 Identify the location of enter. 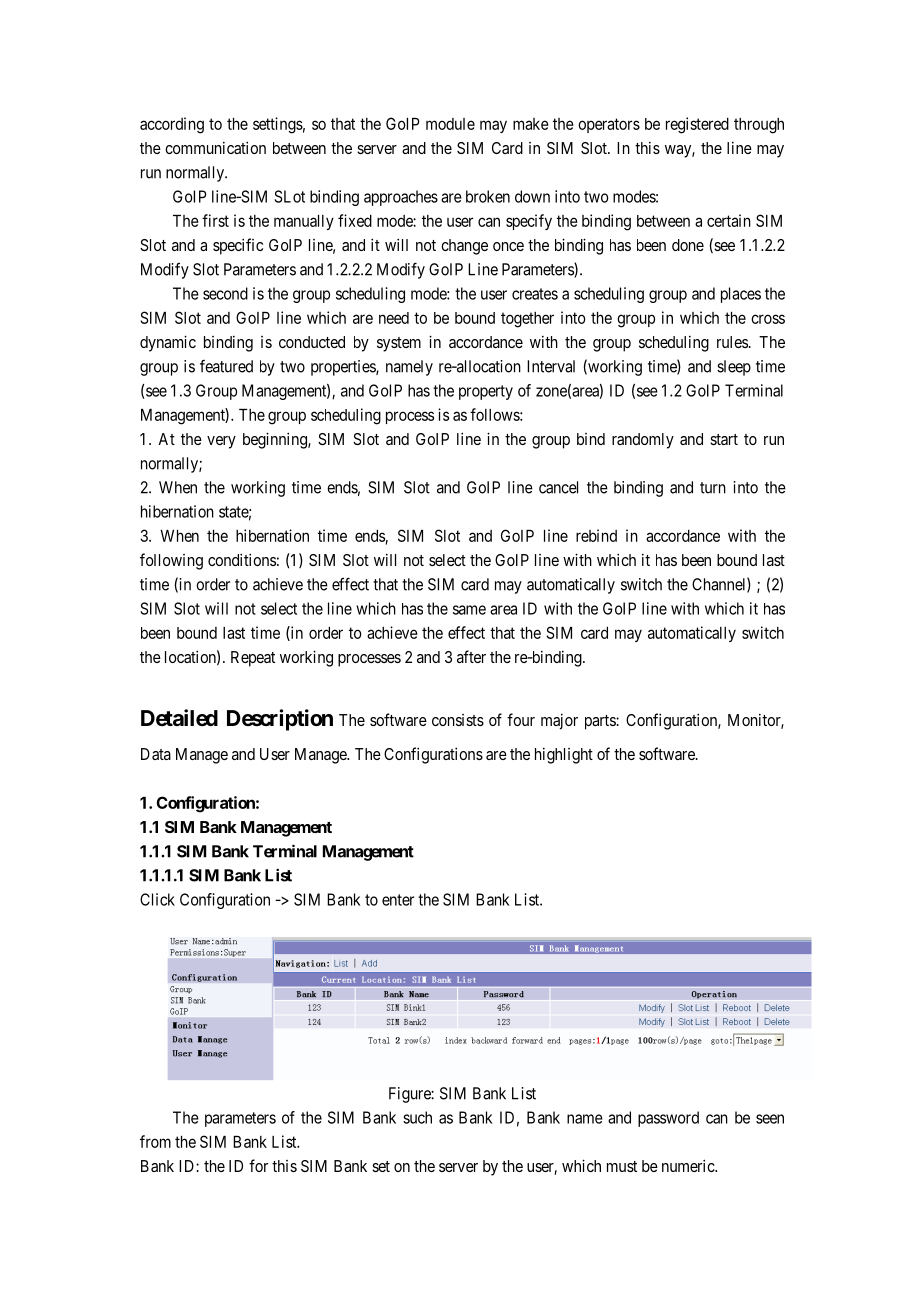
(398, 900).
